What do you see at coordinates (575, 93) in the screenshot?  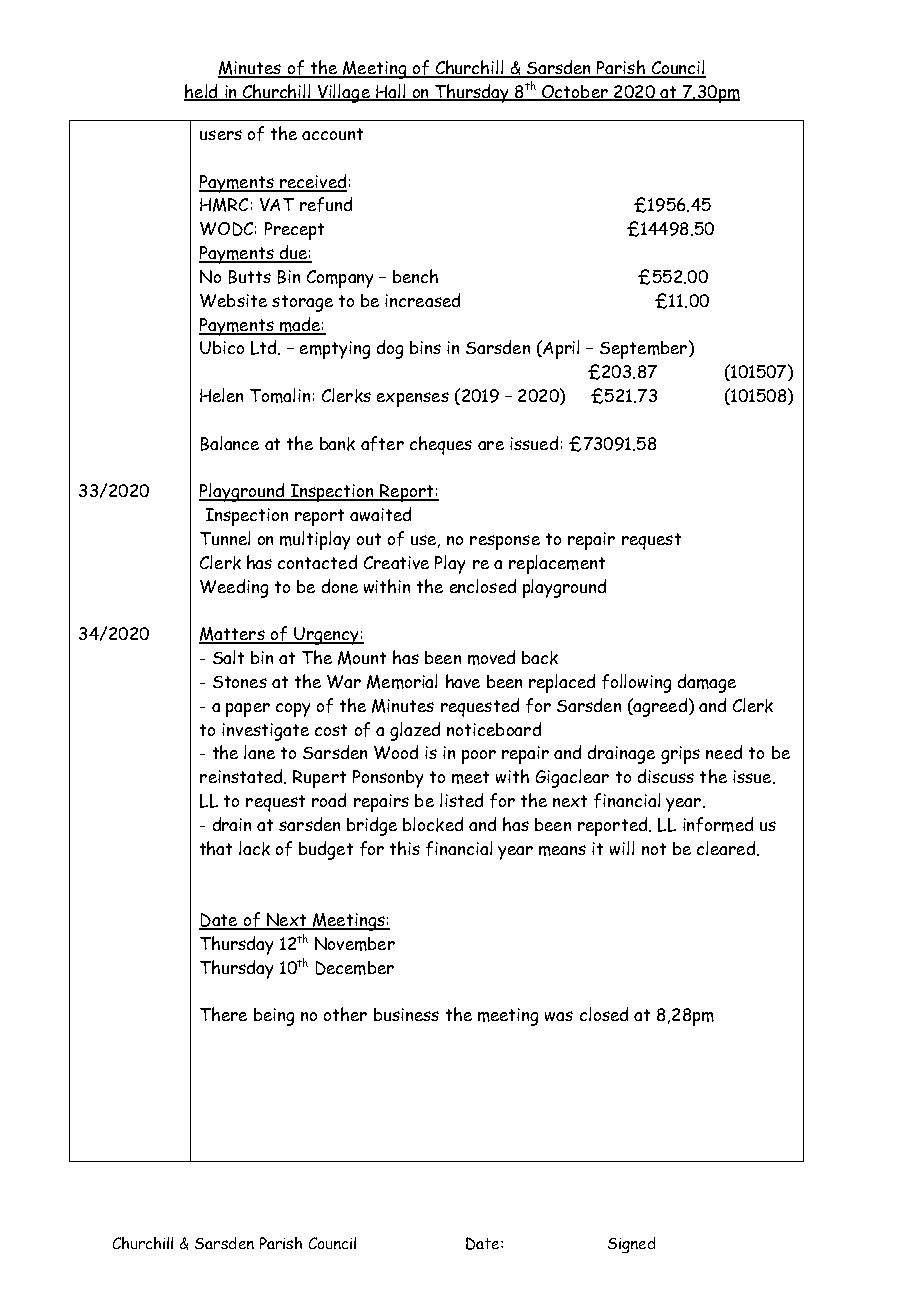 I see `October` at bounding box center [575, 93].
